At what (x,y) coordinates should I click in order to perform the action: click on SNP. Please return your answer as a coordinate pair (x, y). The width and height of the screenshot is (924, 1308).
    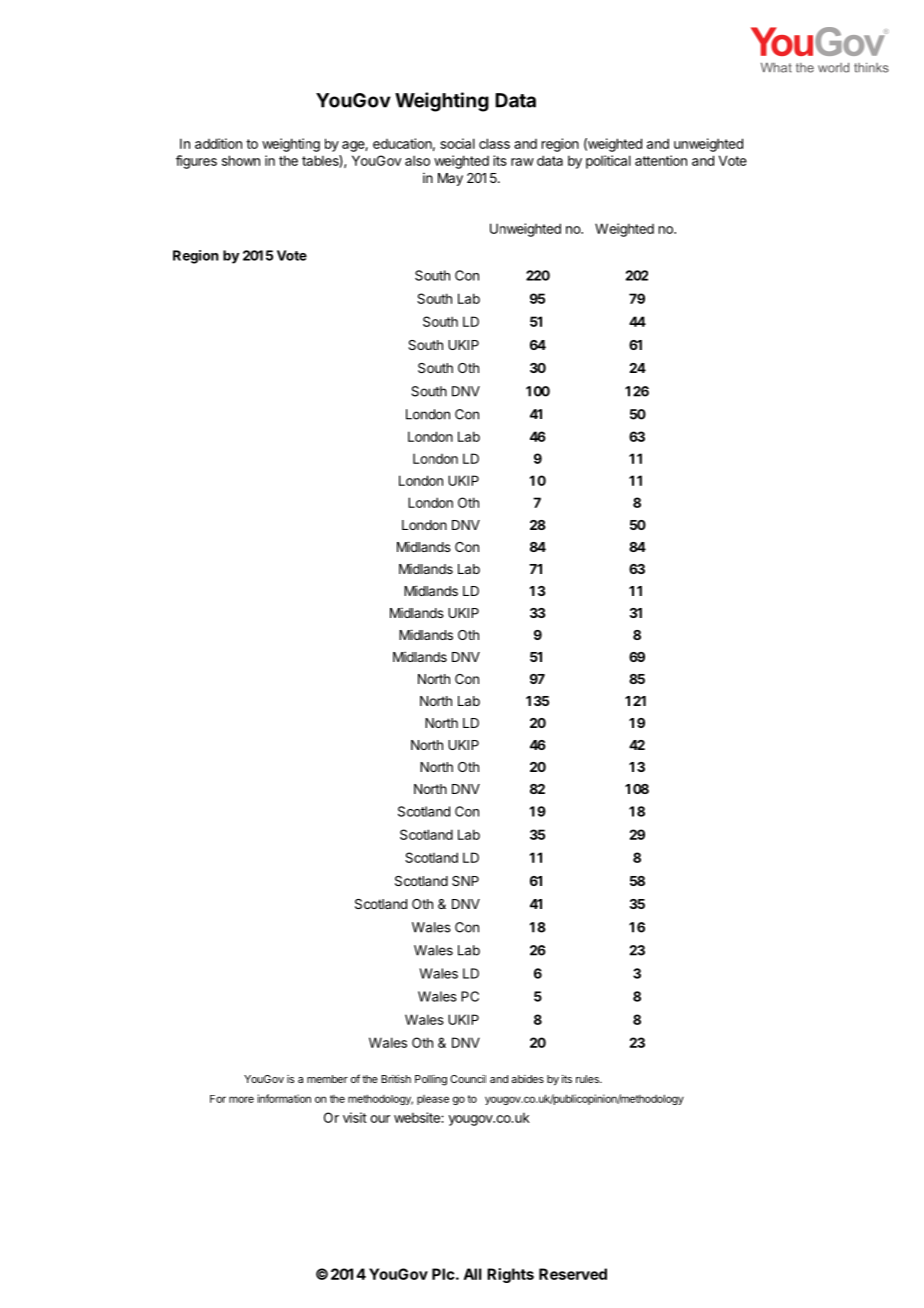
    Looking at the image, I should click on (465, 881).
